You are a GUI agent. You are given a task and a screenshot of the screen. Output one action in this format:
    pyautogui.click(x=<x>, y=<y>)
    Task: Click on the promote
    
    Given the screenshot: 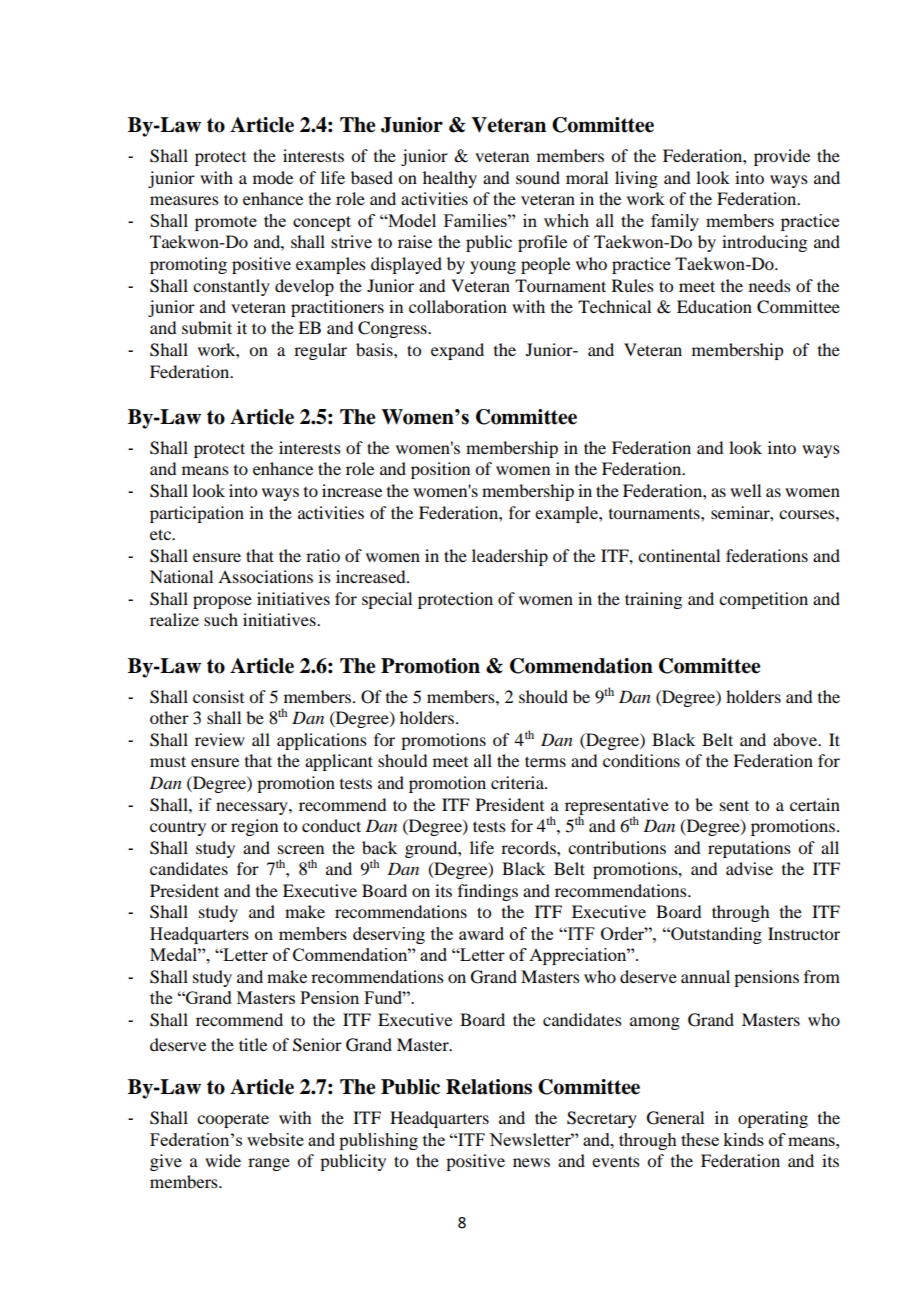 What is the action you would take?
    pyautogui.click(x=226, y=223)
